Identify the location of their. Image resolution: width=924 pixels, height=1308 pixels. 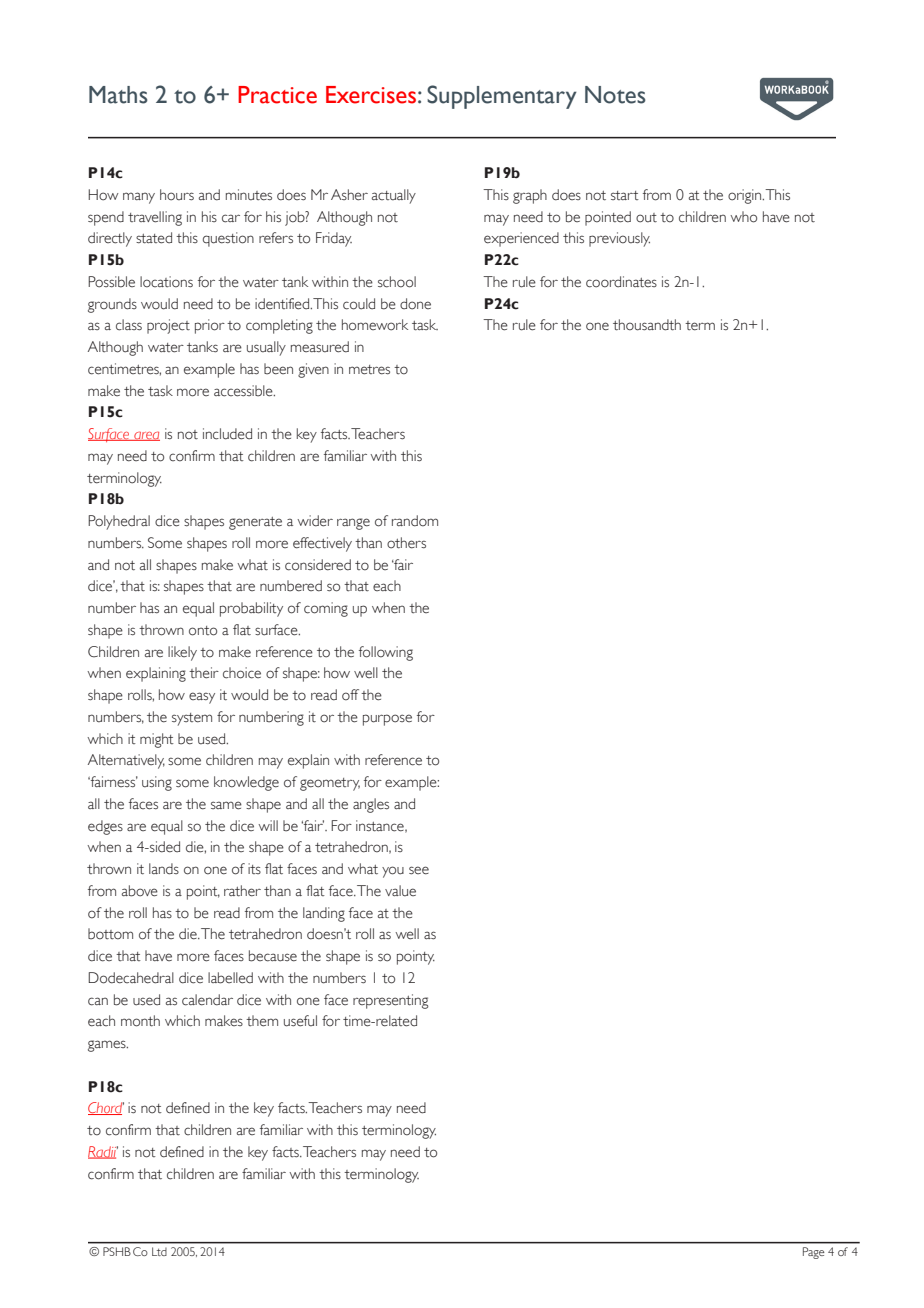
(204, 673).
